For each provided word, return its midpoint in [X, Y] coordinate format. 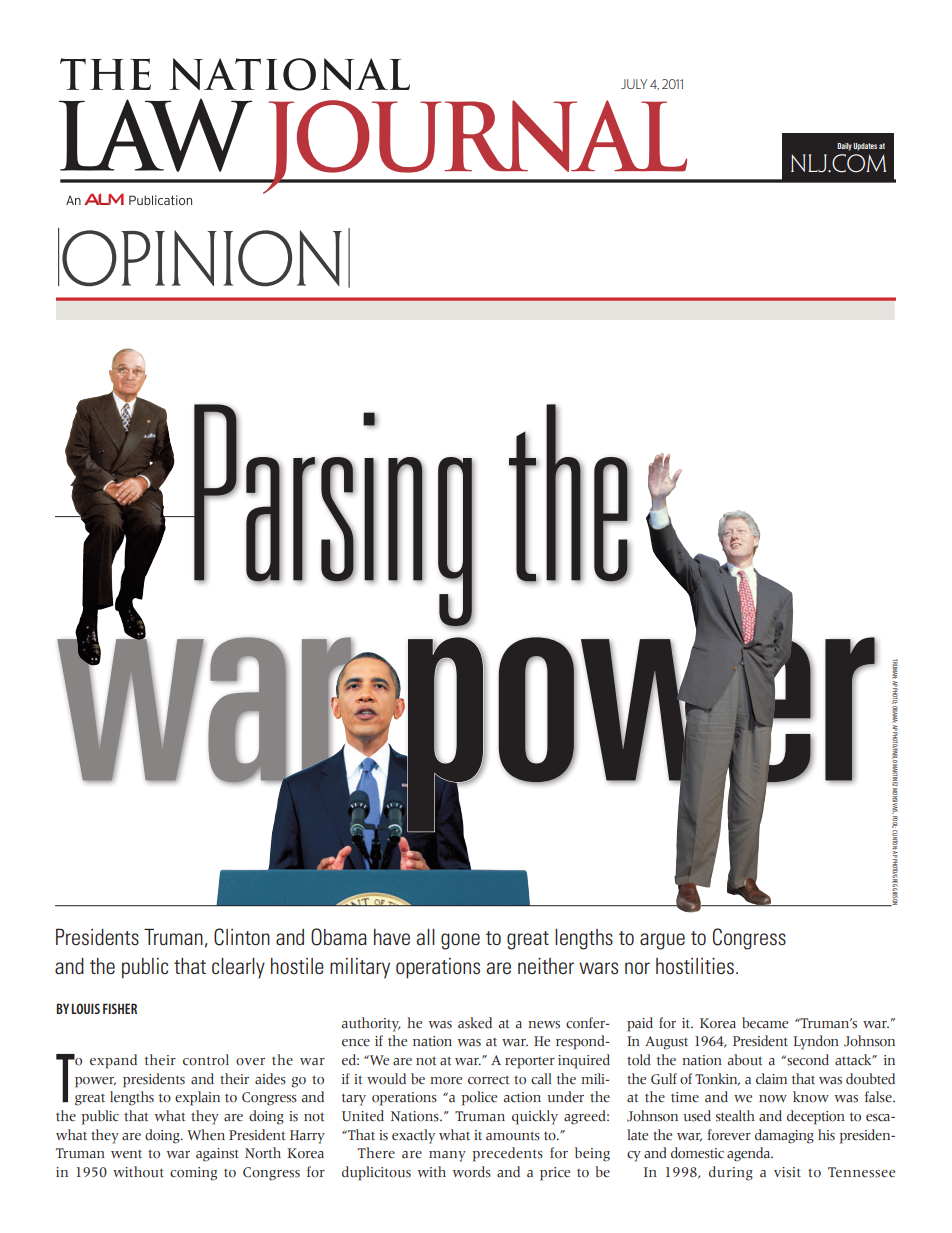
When [206, 1135]
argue [662, 941]
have [392, 937]
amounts [513, 1136]
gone [460, 941]
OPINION [202, 258]
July [634, 84]
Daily [844, 147]
